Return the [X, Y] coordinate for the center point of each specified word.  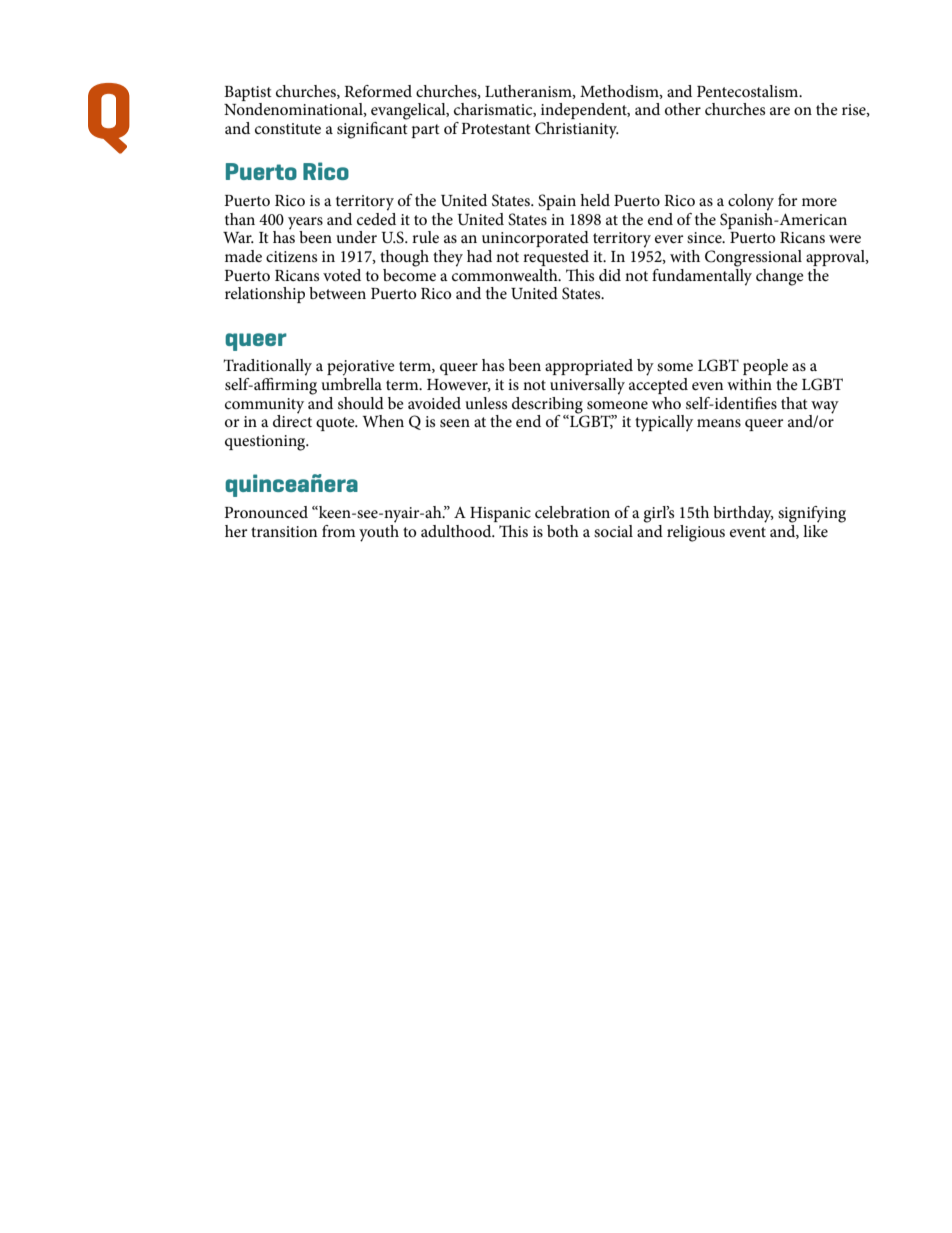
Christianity [577, 130]
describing [548, 406]
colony [751, 202]
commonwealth [506, 273]
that [794, 403]
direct [292, 420]
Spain [557, 202]
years [305, 223]
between [337, 293]
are [780, 111]
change [780, 277]
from [338, 531]
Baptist [248, 93]
